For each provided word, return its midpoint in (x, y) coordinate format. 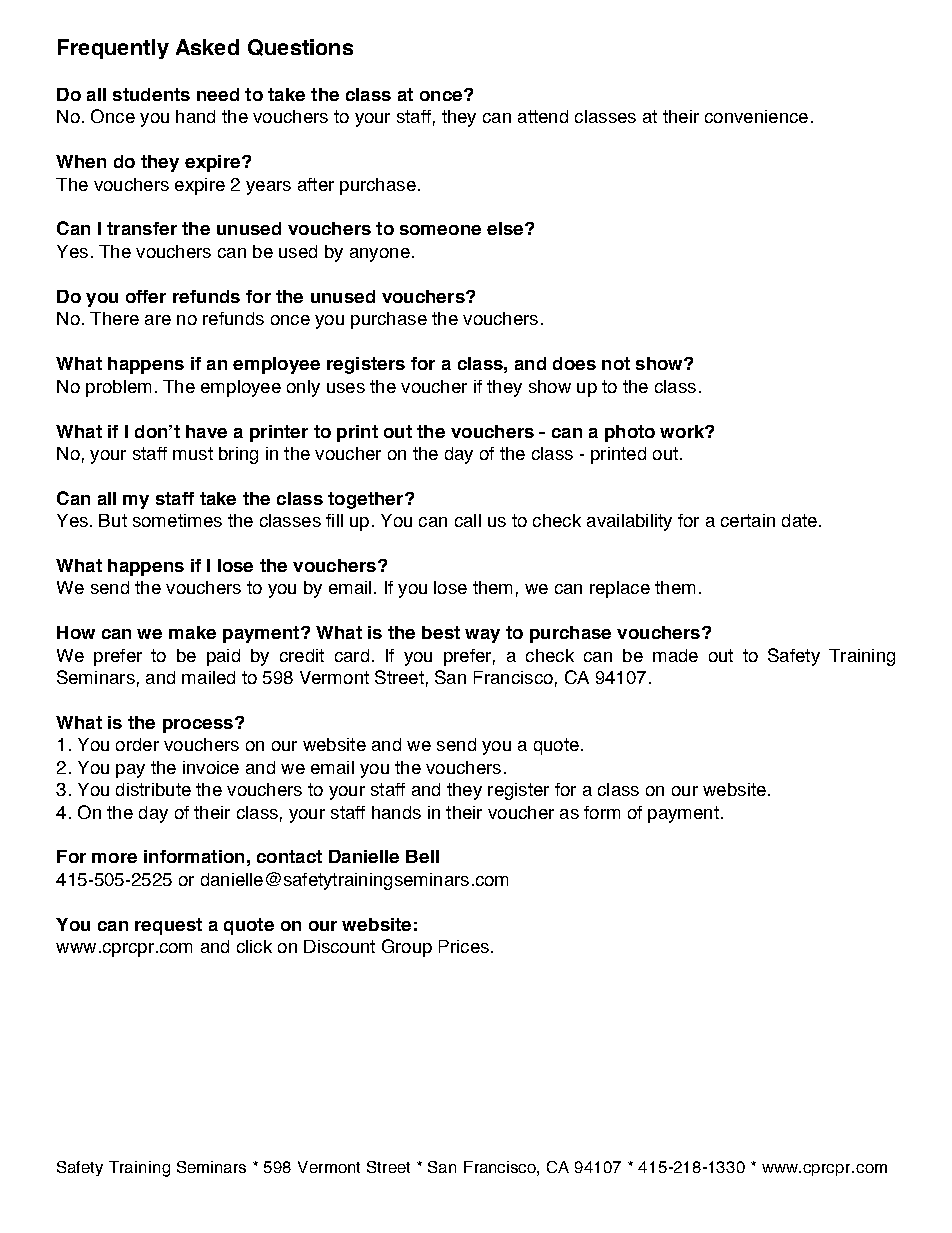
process (198, 726)
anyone (380, 255)
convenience (756, 116)
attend (543, 116)
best (441, 632)
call (468, 520)
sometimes (177, 520)
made (675, 655)
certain (748, 520)
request (168, 926)
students (151, 94)
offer (146, 296)
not (616, 363)
